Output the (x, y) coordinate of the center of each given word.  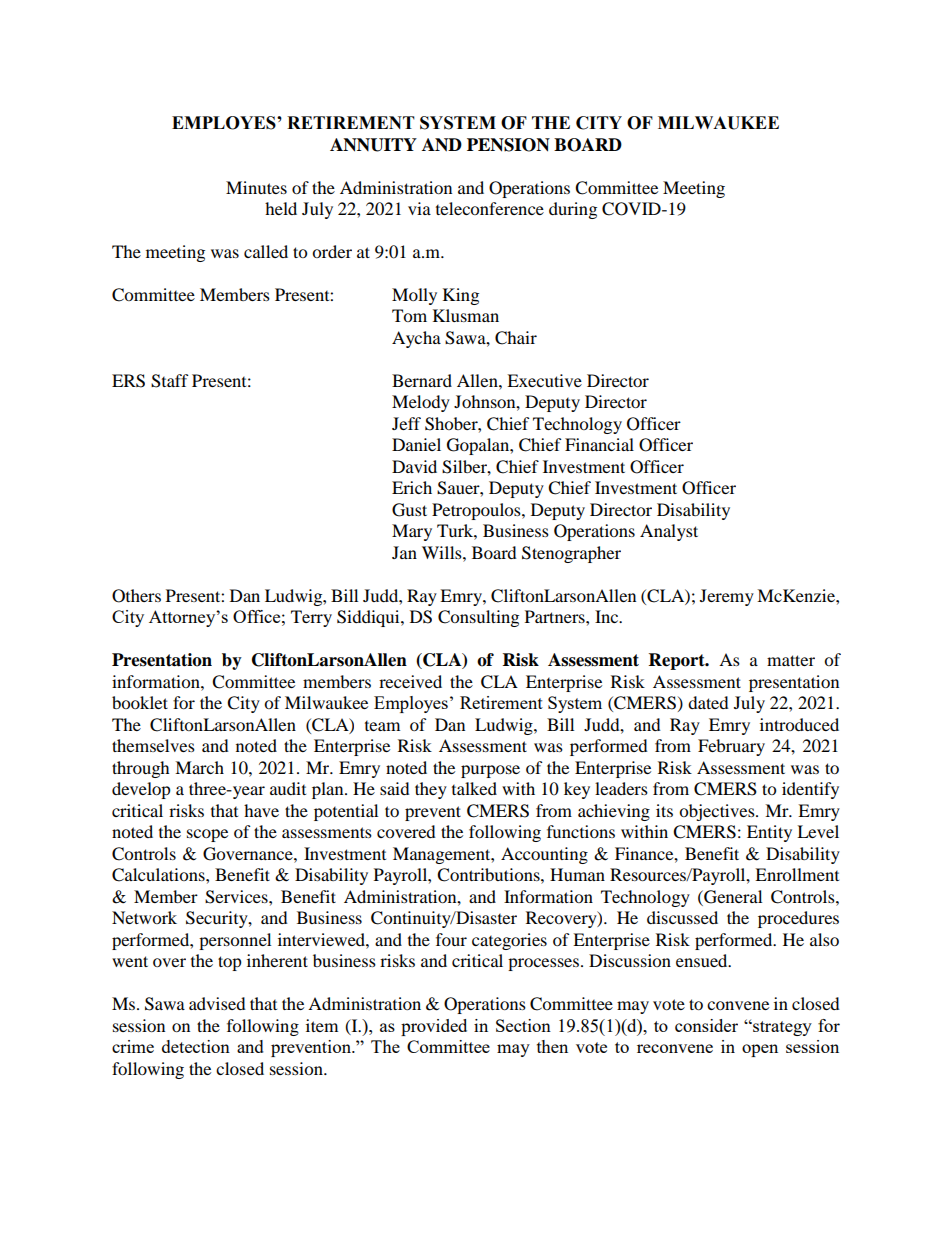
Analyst (669, 532)
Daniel (416, 444)
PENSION (508, 145)
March (199, 767)
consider (706, 1025)
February (731, 747)
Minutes (256, 187)
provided (434, 1027)
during (573, 210)
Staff (170, 381)
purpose (490, 771)
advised (217, 1003)
